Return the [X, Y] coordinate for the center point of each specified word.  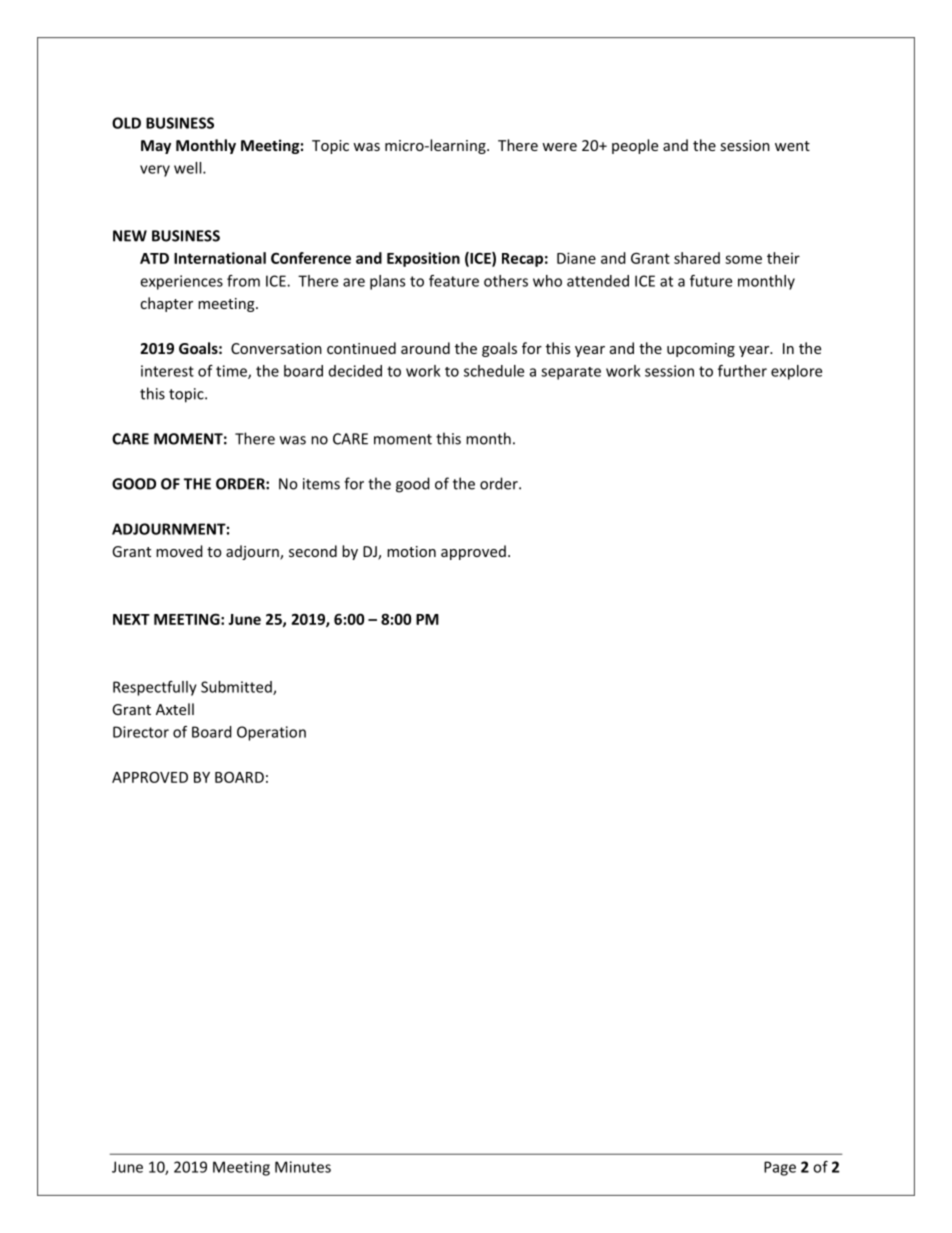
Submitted [237, 688]
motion [411, 551]
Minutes [303, 1167]
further [742, 371]
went [792, 146]
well [189, 168]
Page [780, 1168]
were [559, 147]
